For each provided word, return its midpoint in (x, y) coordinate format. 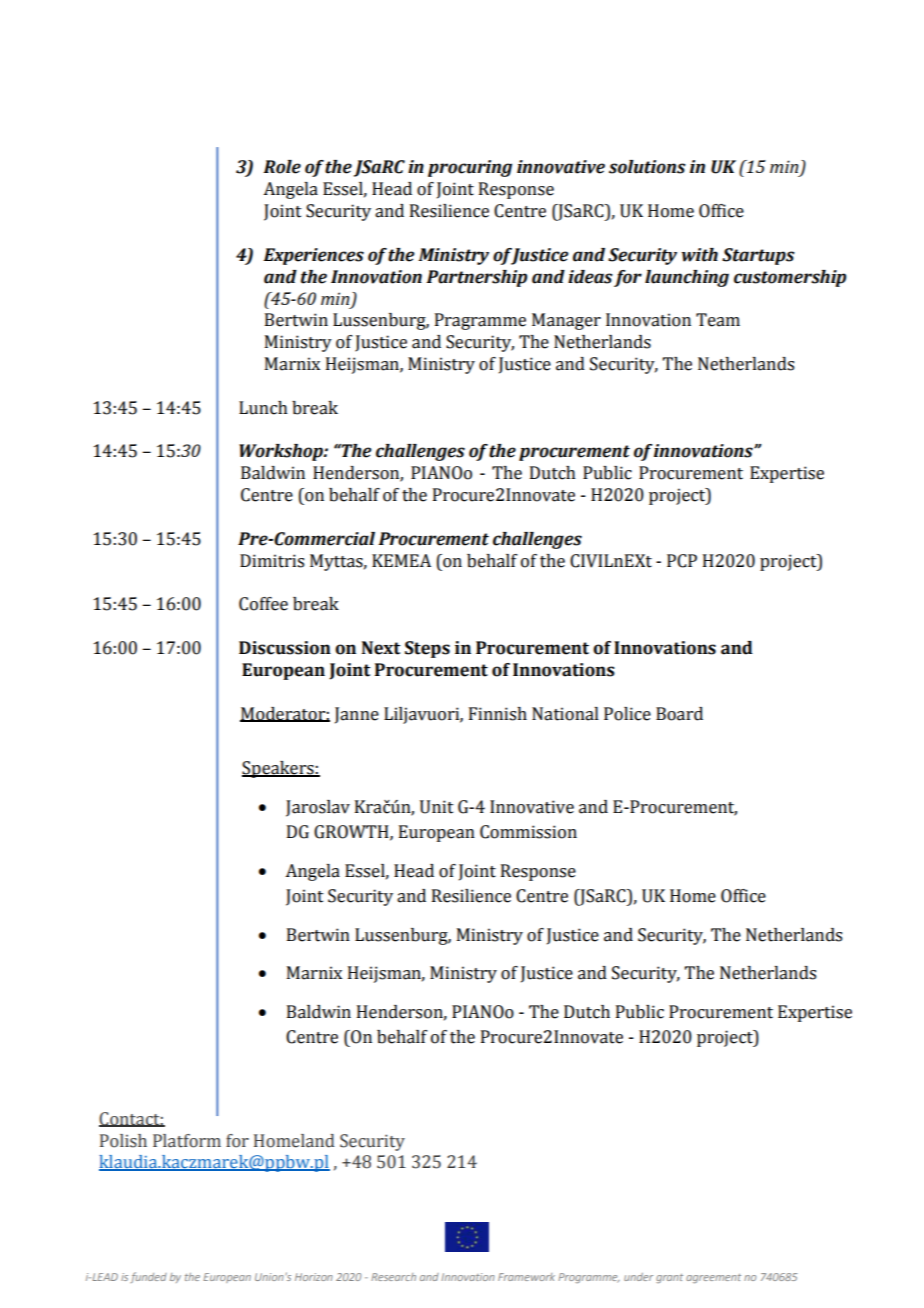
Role (282, 167)
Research (393, 1277)
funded (148, 1277)
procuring (470, 168)
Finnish (498, 714)
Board (679, 714)
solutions (647, 167)
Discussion (285, 648)
